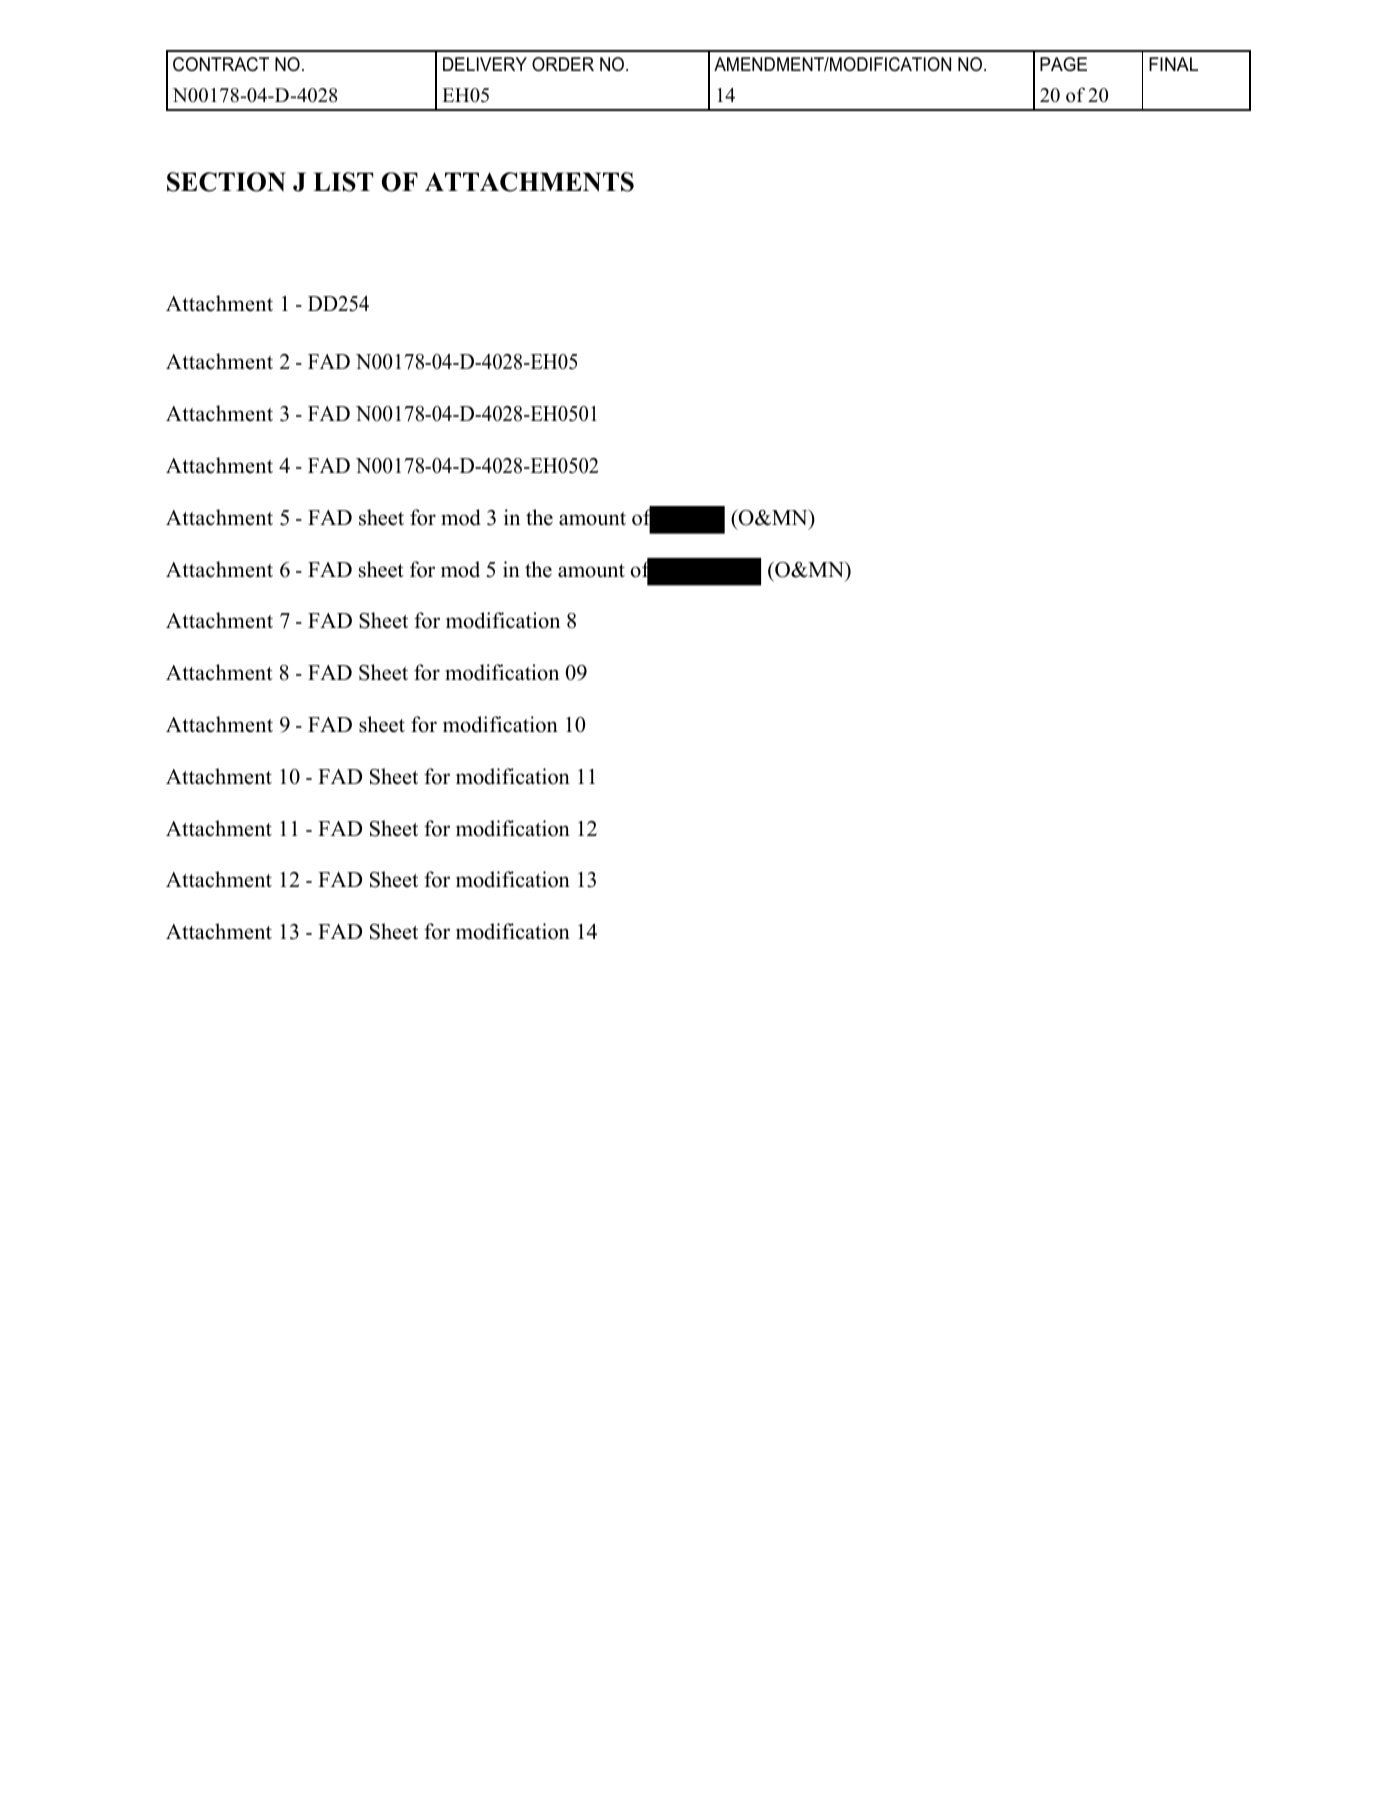  I want to click on ORDER, so click(563, 64).
